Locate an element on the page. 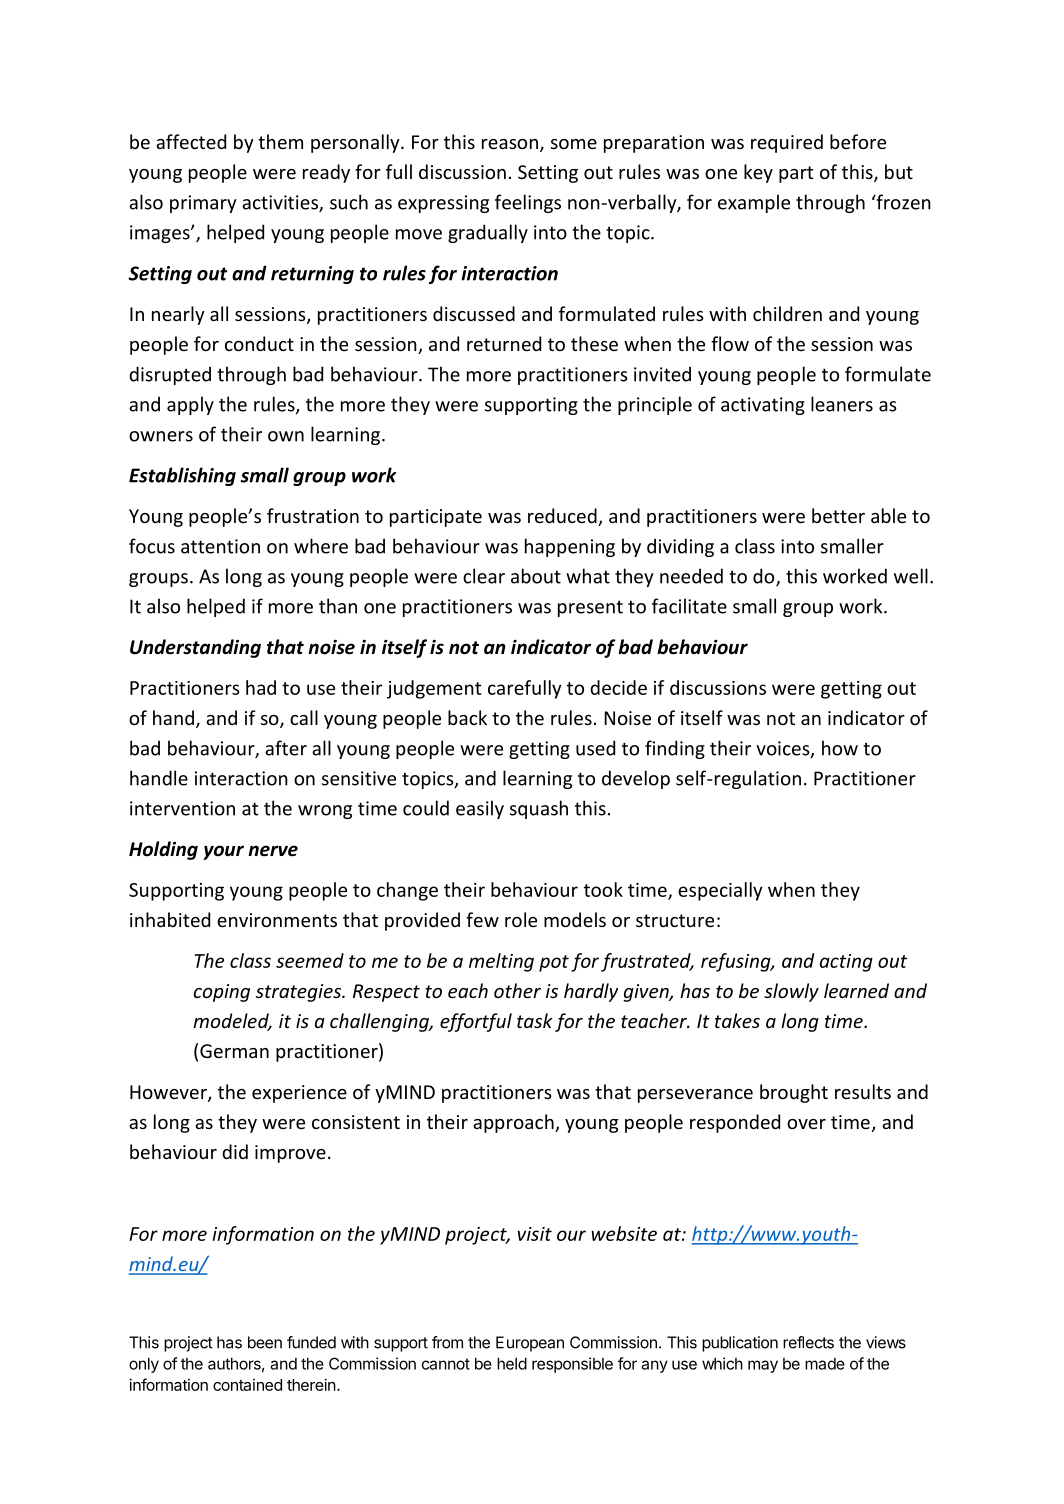 Image resolution: width=1064 pixels, height=1504 pixels. primary is located at coordinates (203, 204).
